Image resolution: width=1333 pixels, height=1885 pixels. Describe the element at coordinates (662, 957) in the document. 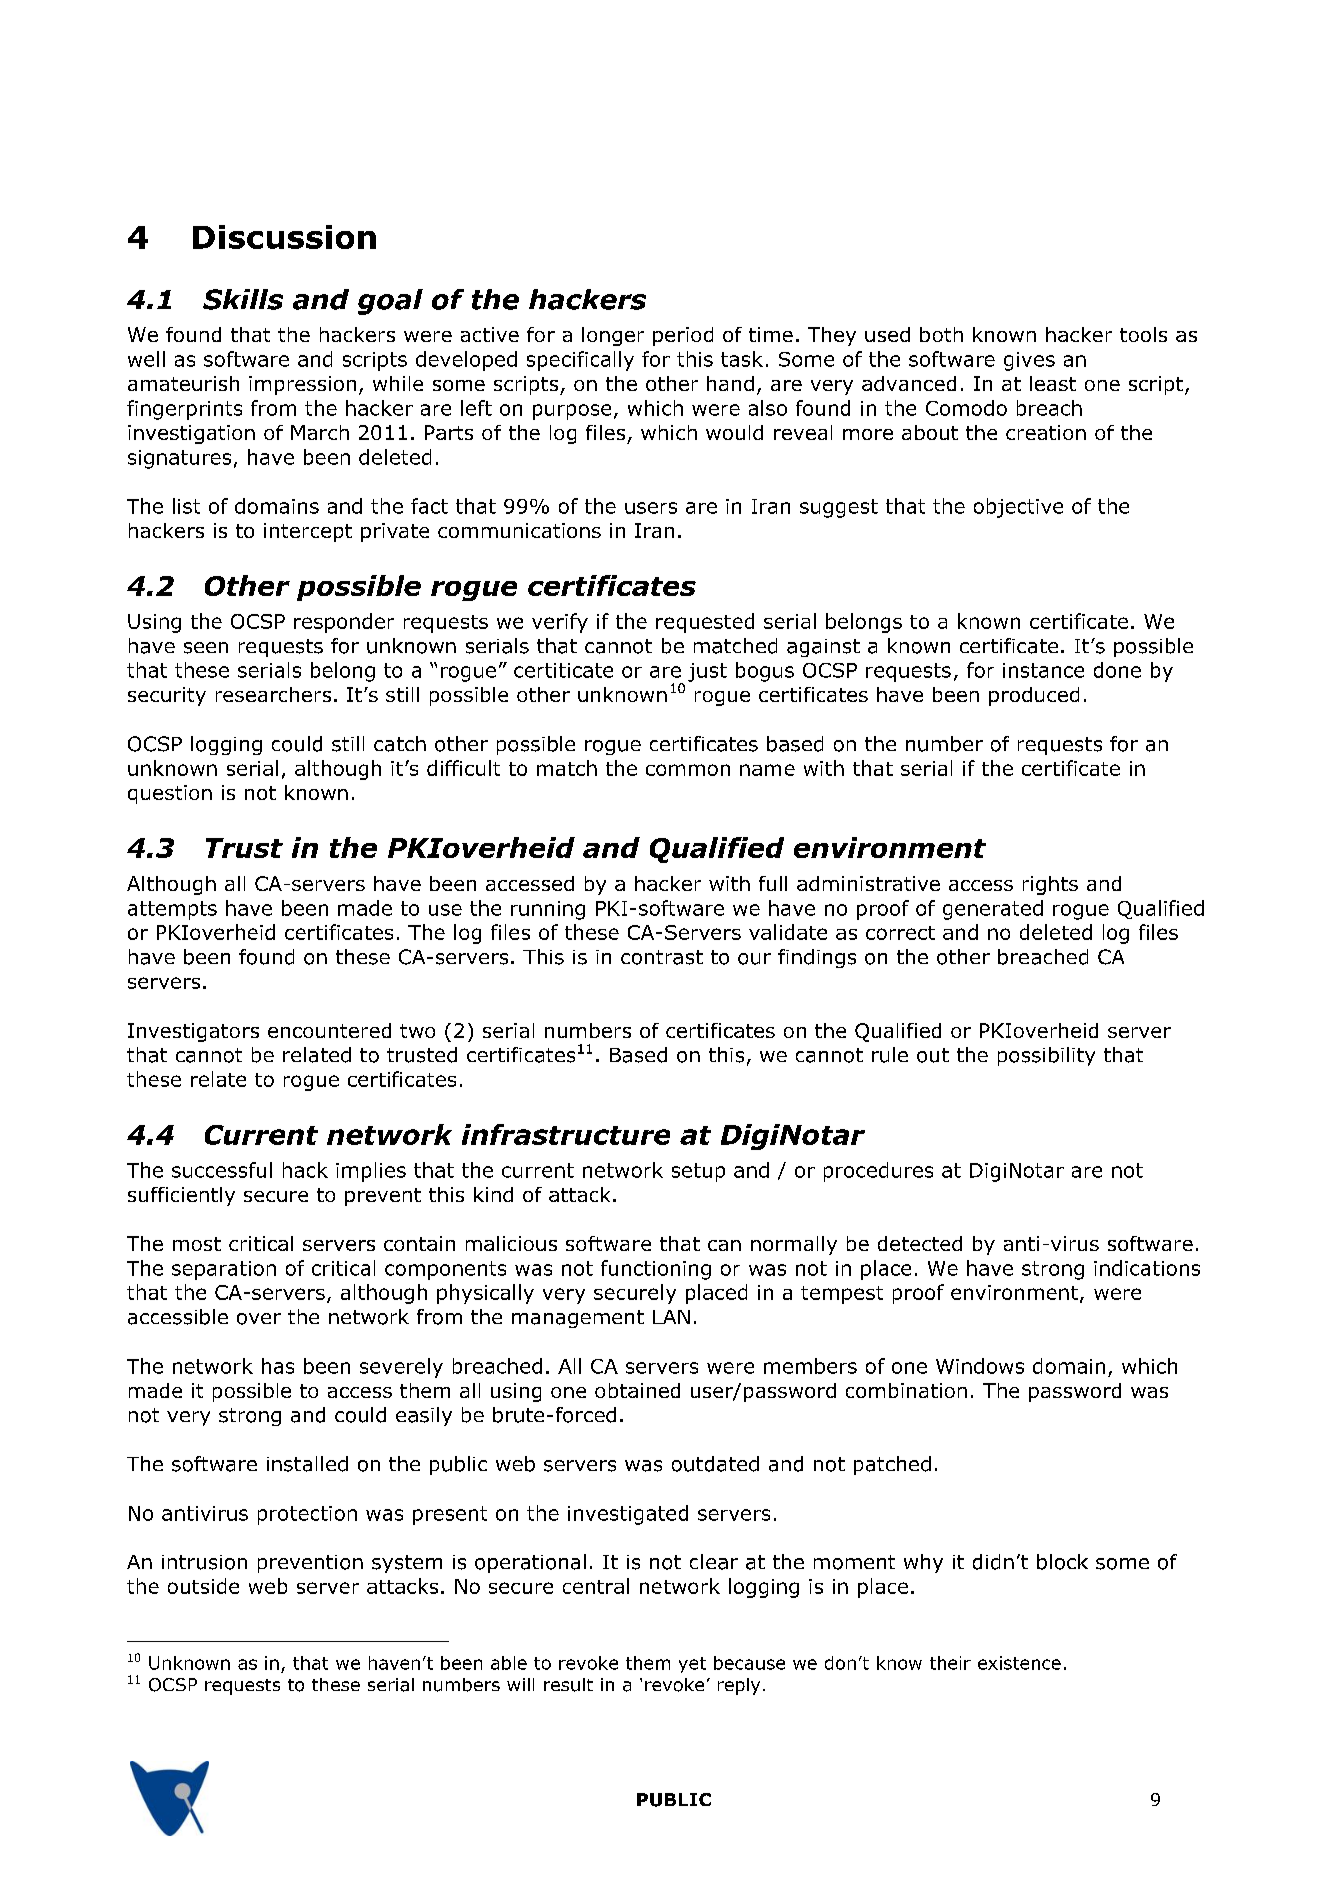

I see `contrast` at that location.
